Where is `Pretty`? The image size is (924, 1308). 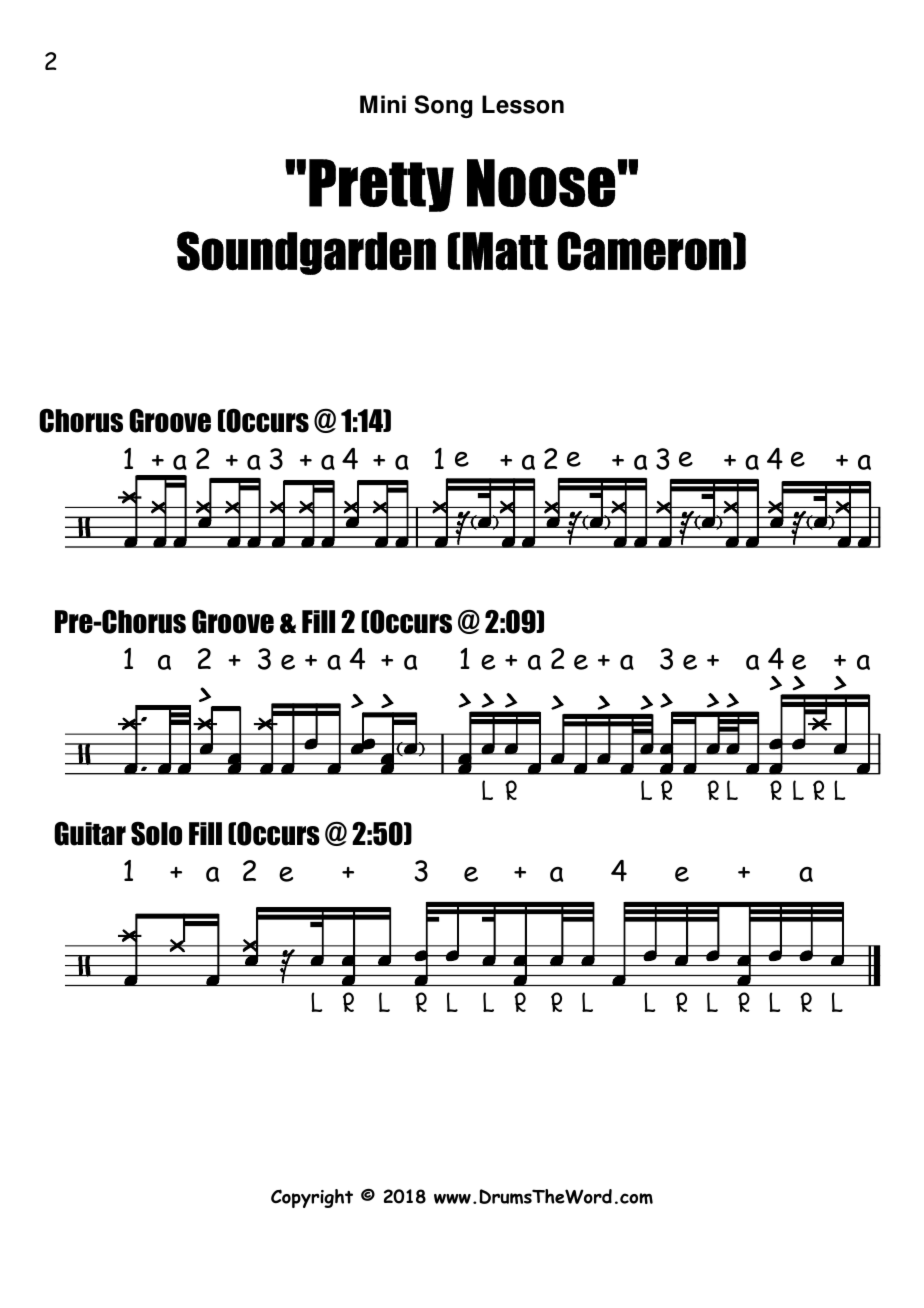 Pretty is located at coordinates (381, 185).
